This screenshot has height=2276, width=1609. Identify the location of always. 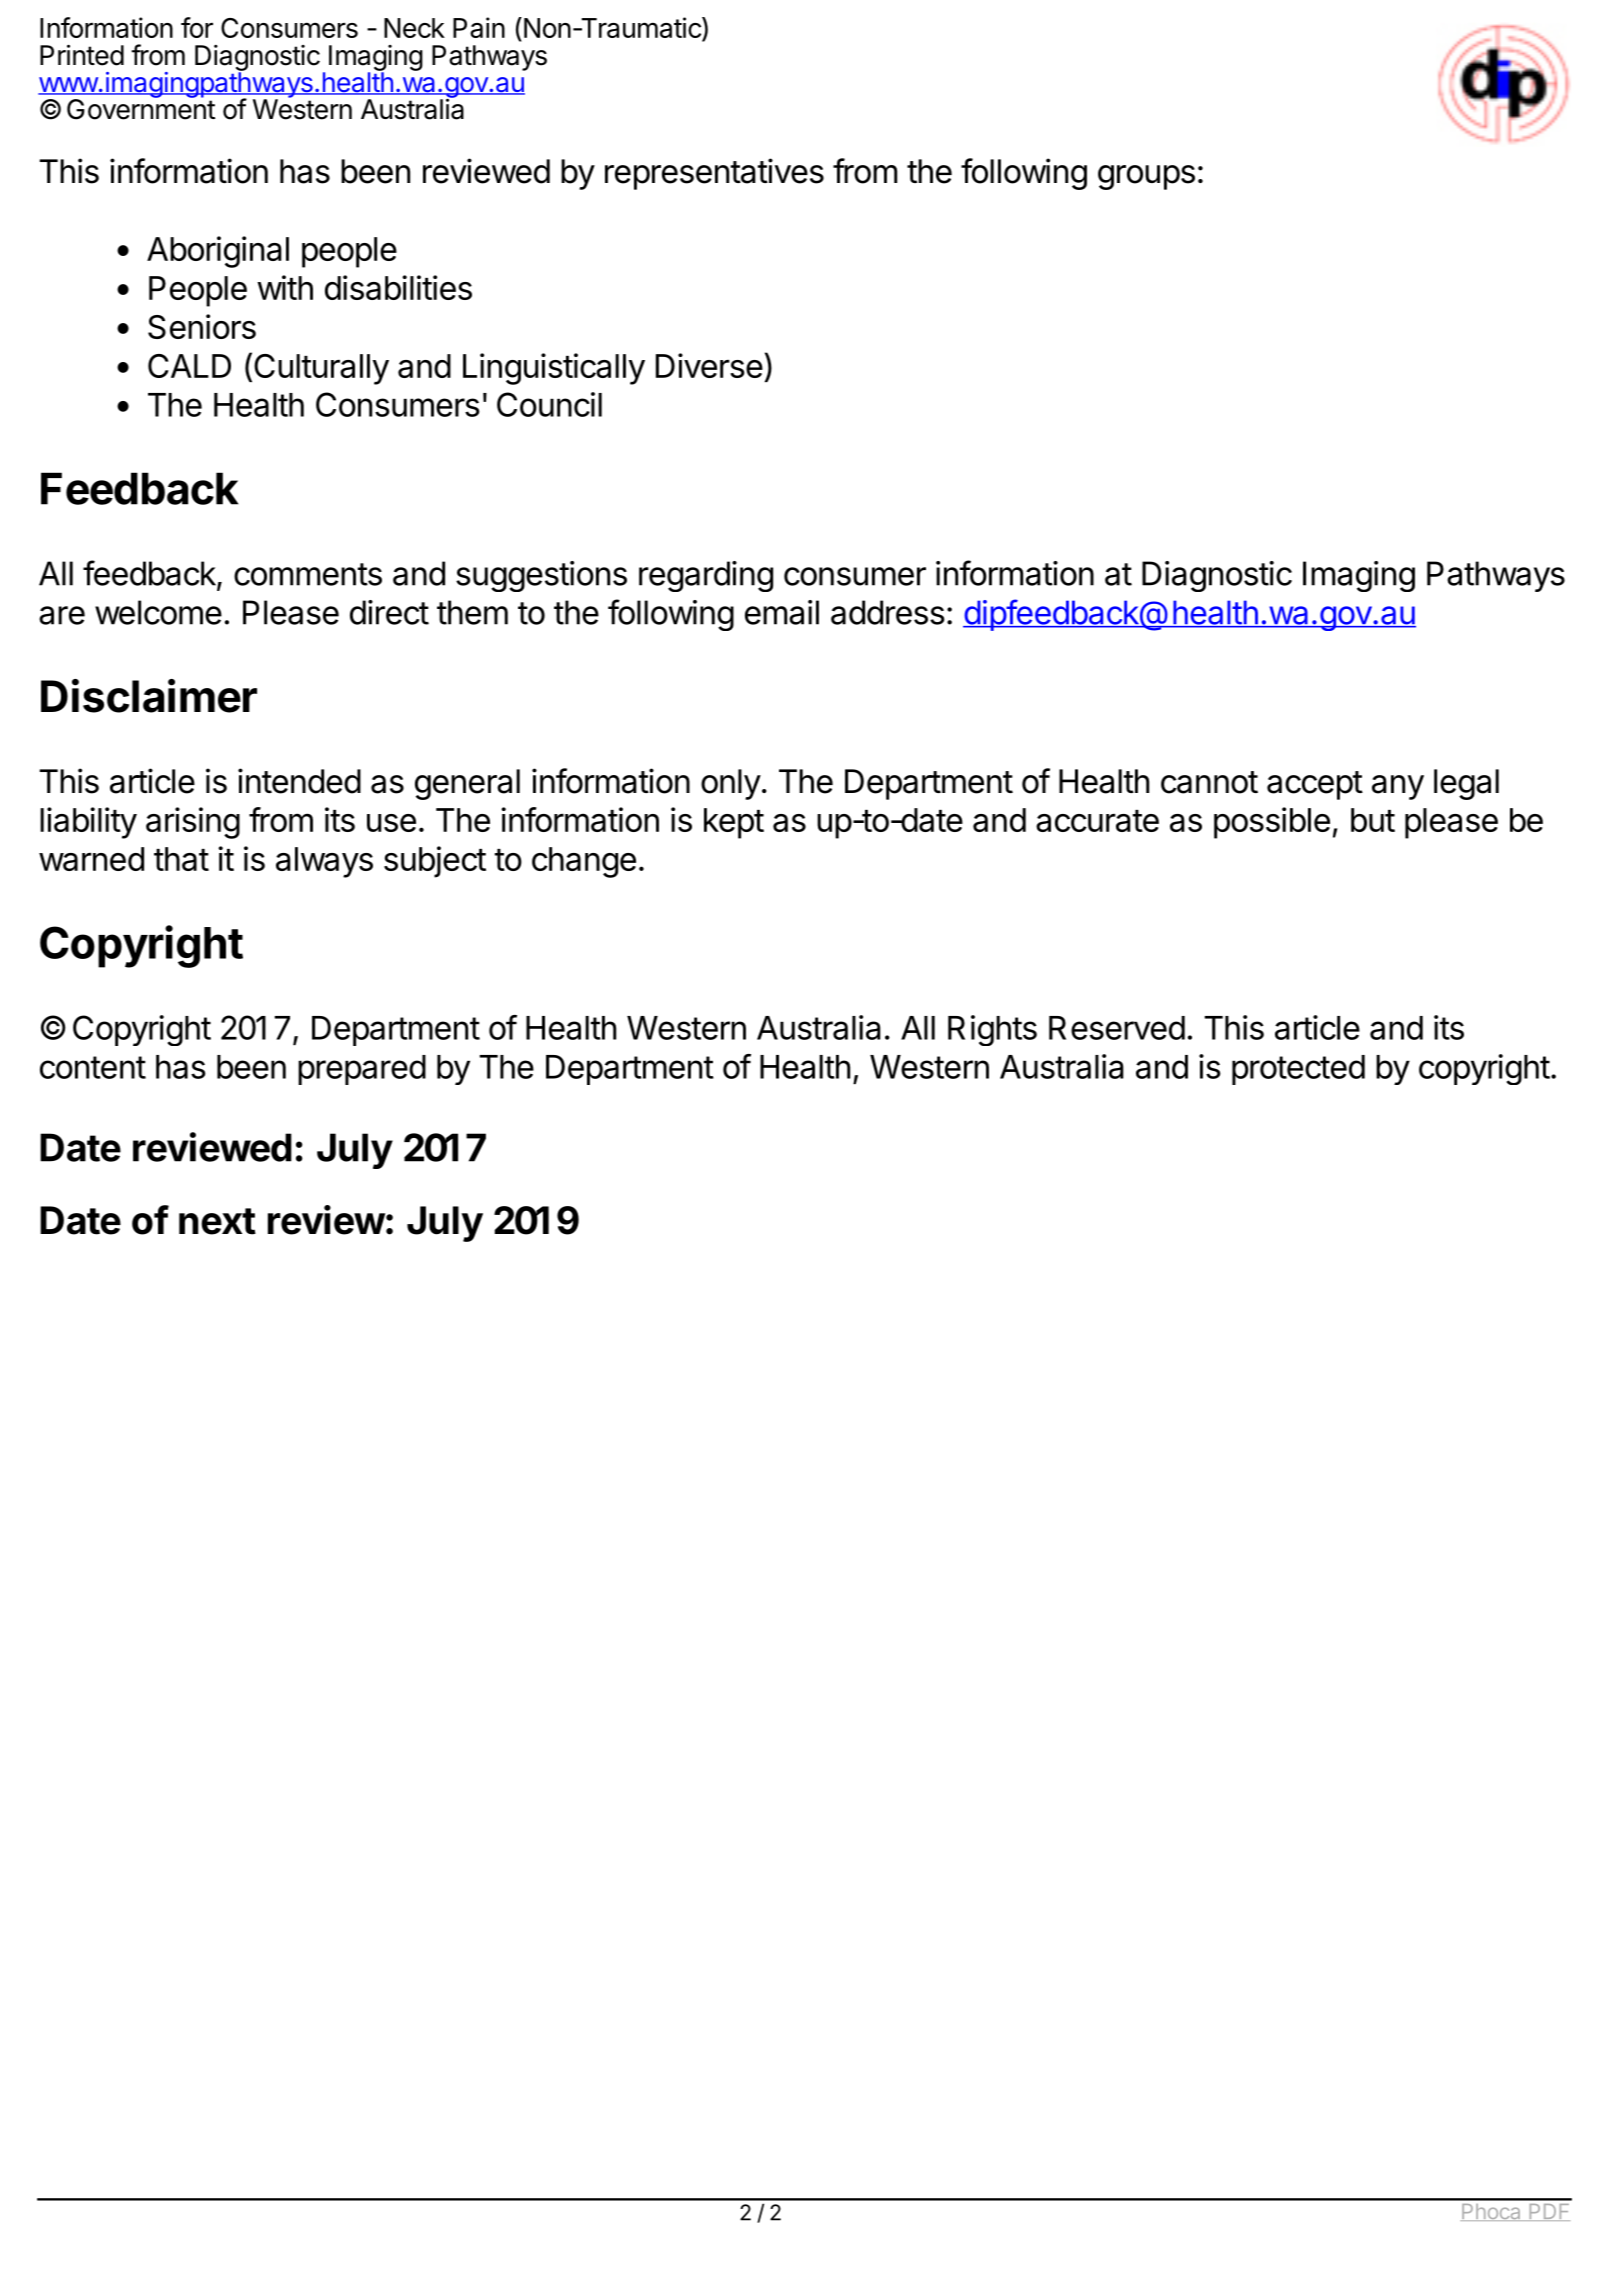
(324, 862).
